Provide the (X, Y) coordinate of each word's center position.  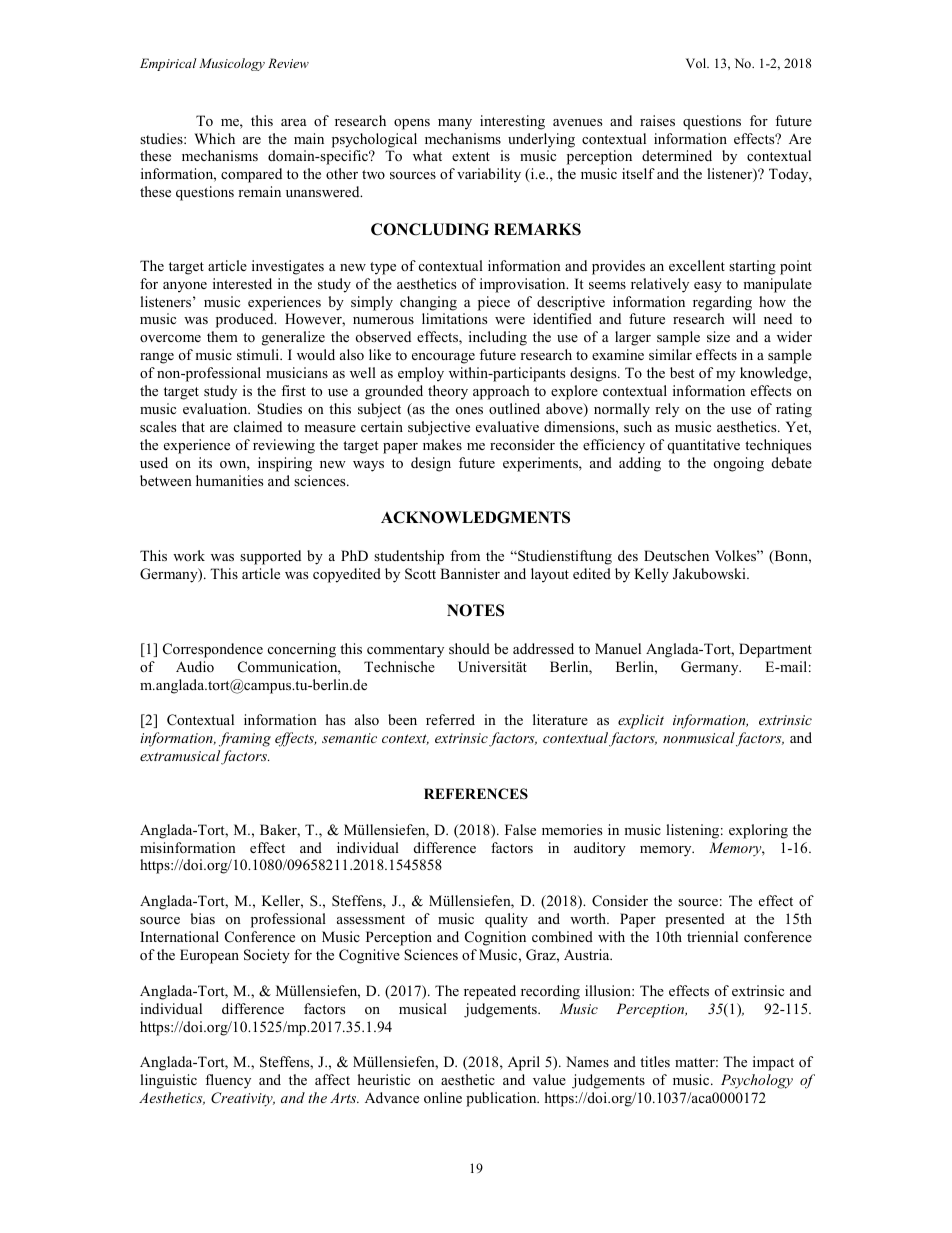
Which (214, 138)
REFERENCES (476, 794)
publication (502, 1099)
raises (657, 120)
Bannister (470, 573)
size (718, 336)
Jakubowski (710, 574)
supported (270, 557)
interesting (512, 122)
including (498, 338)
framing (245, 739)
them (222, 336)
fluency (228, 1081)
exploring (758, 831)
